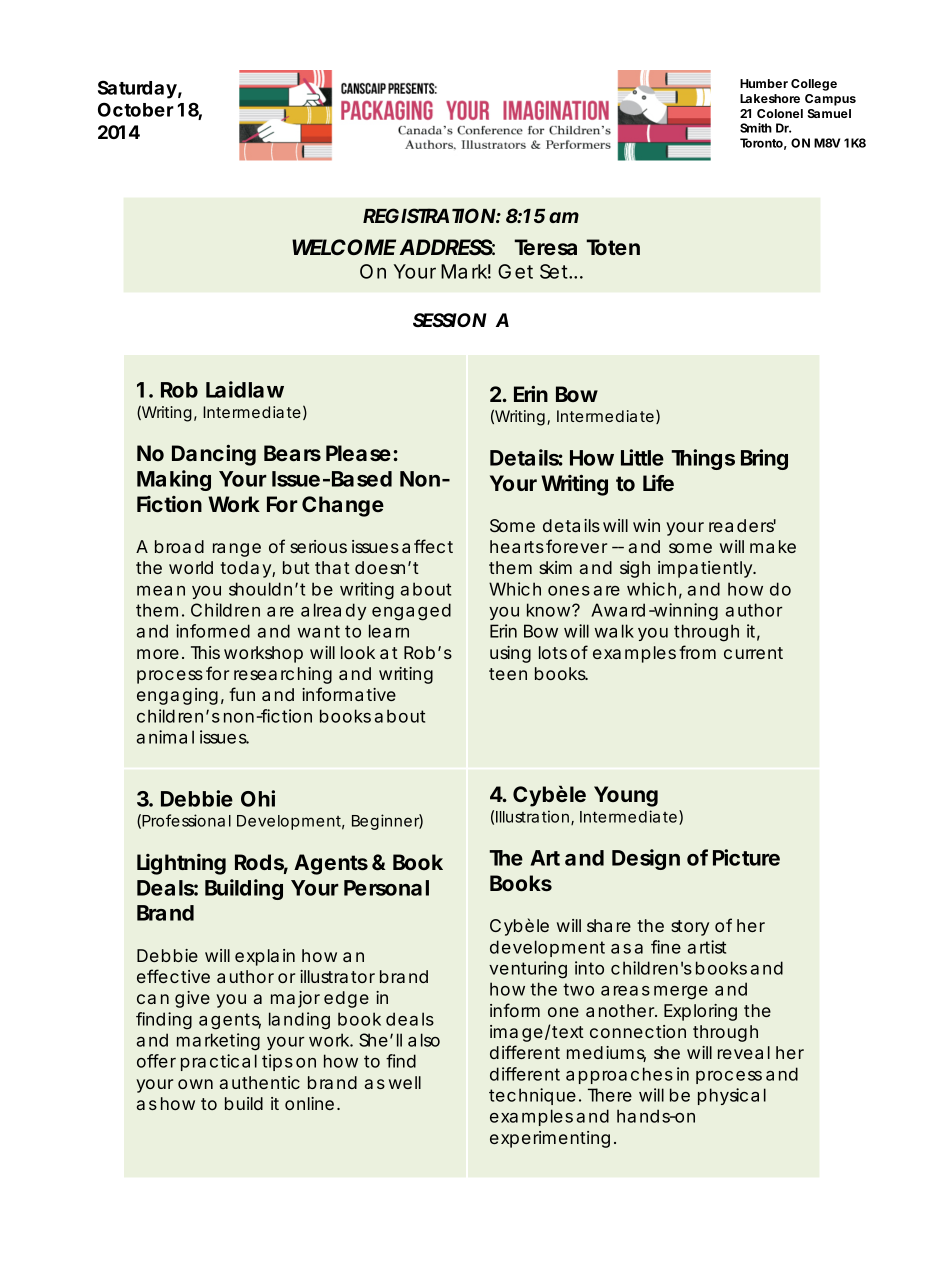  Describe the element at coordinates (195, 1084) in the image. I see `own` at that location.
